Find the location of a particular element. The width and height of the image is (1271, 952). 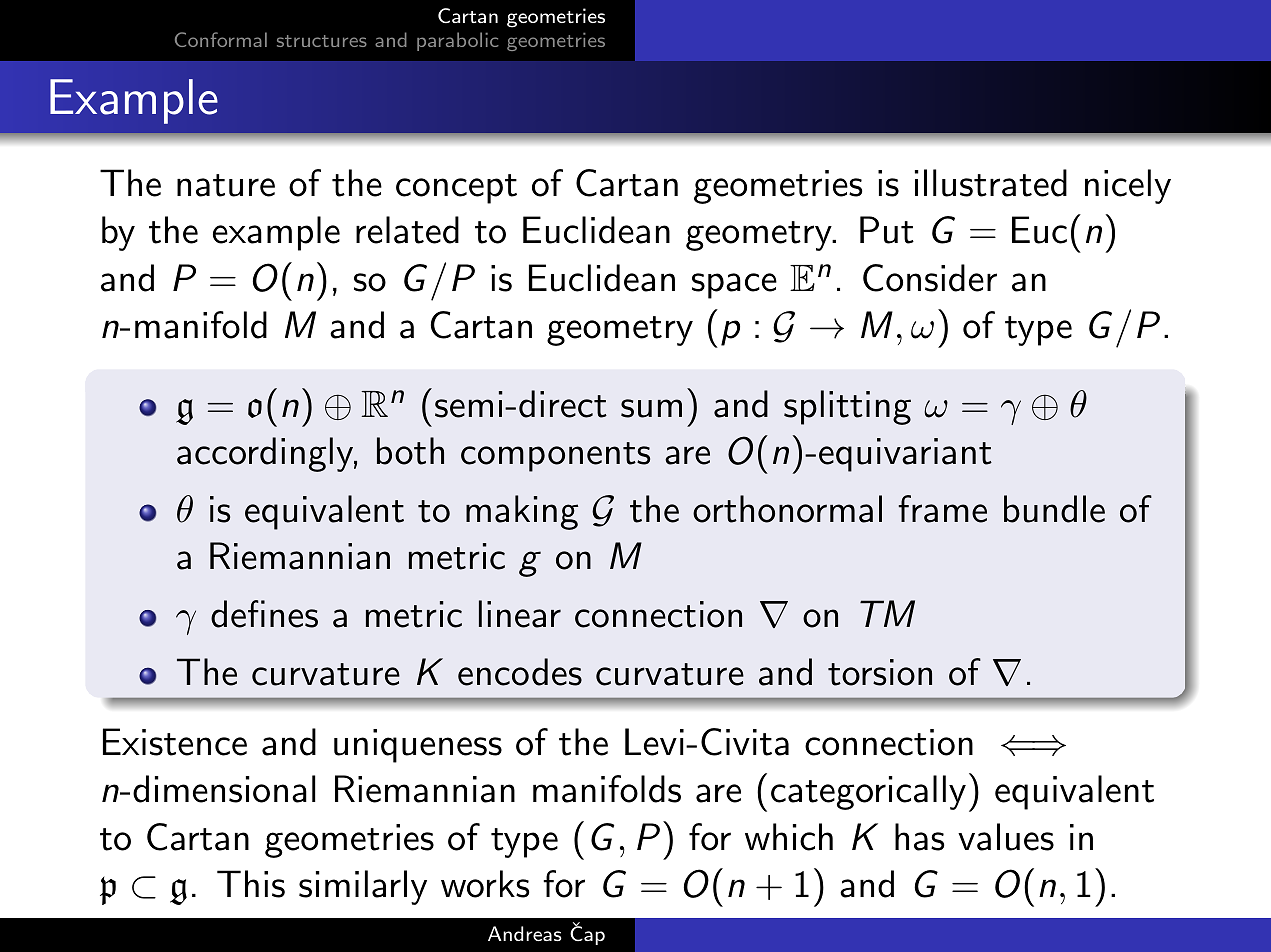

structures is located at coordinates (322, 41).
